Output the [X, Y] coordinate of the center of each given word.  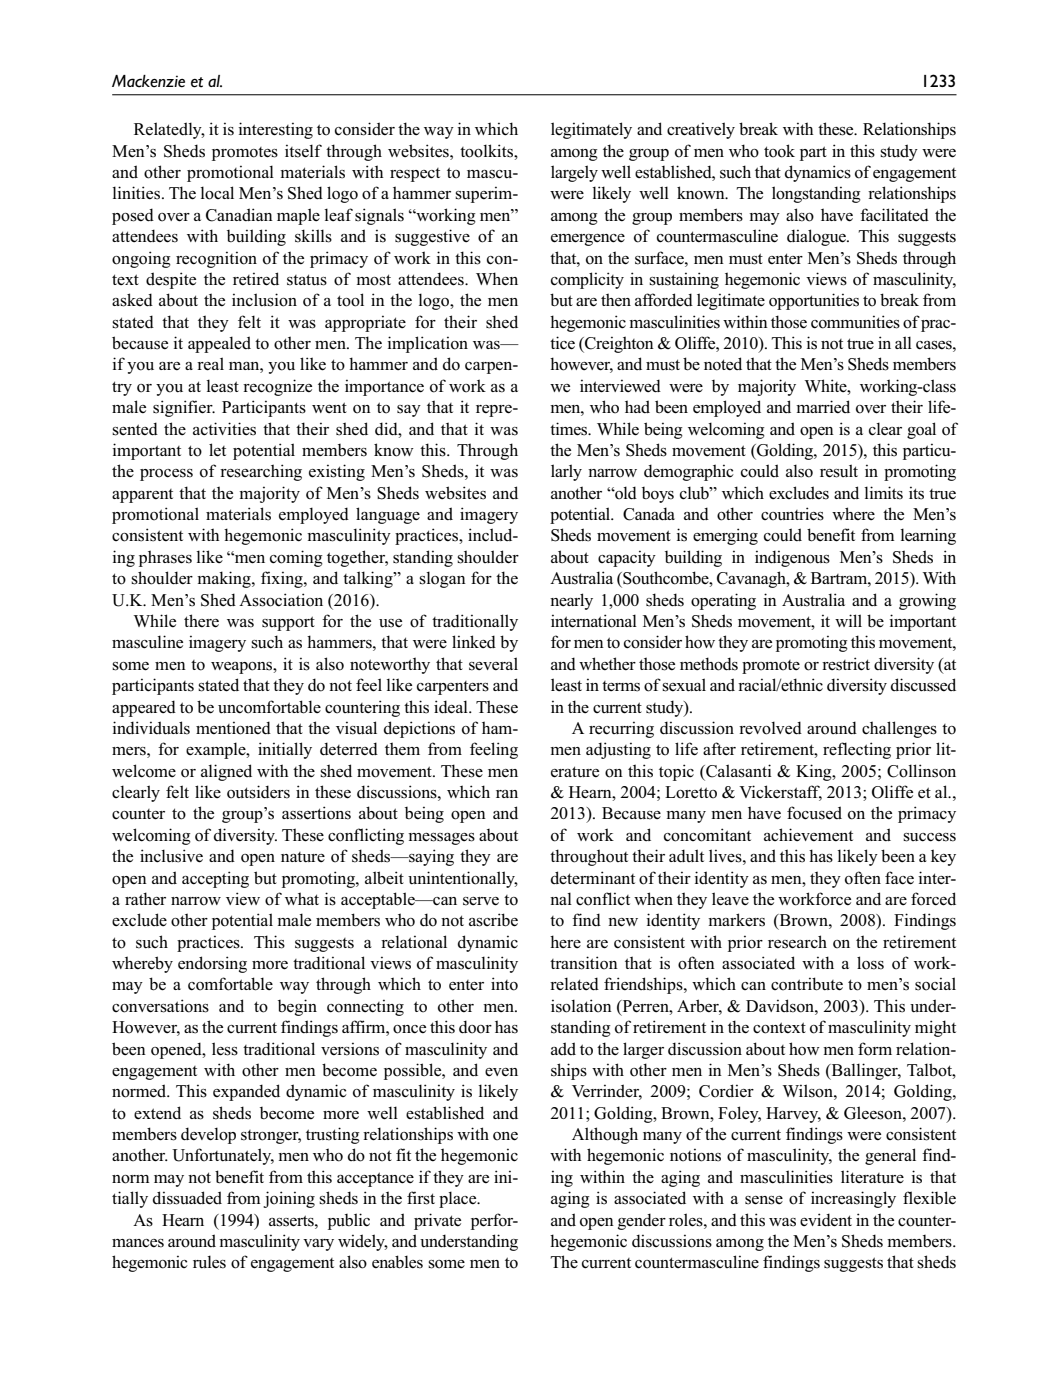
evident [826, 1220]
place [459, 1199]
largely [574, 173]
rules [209, 1262]
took [779, 151]
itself [303, 151]
